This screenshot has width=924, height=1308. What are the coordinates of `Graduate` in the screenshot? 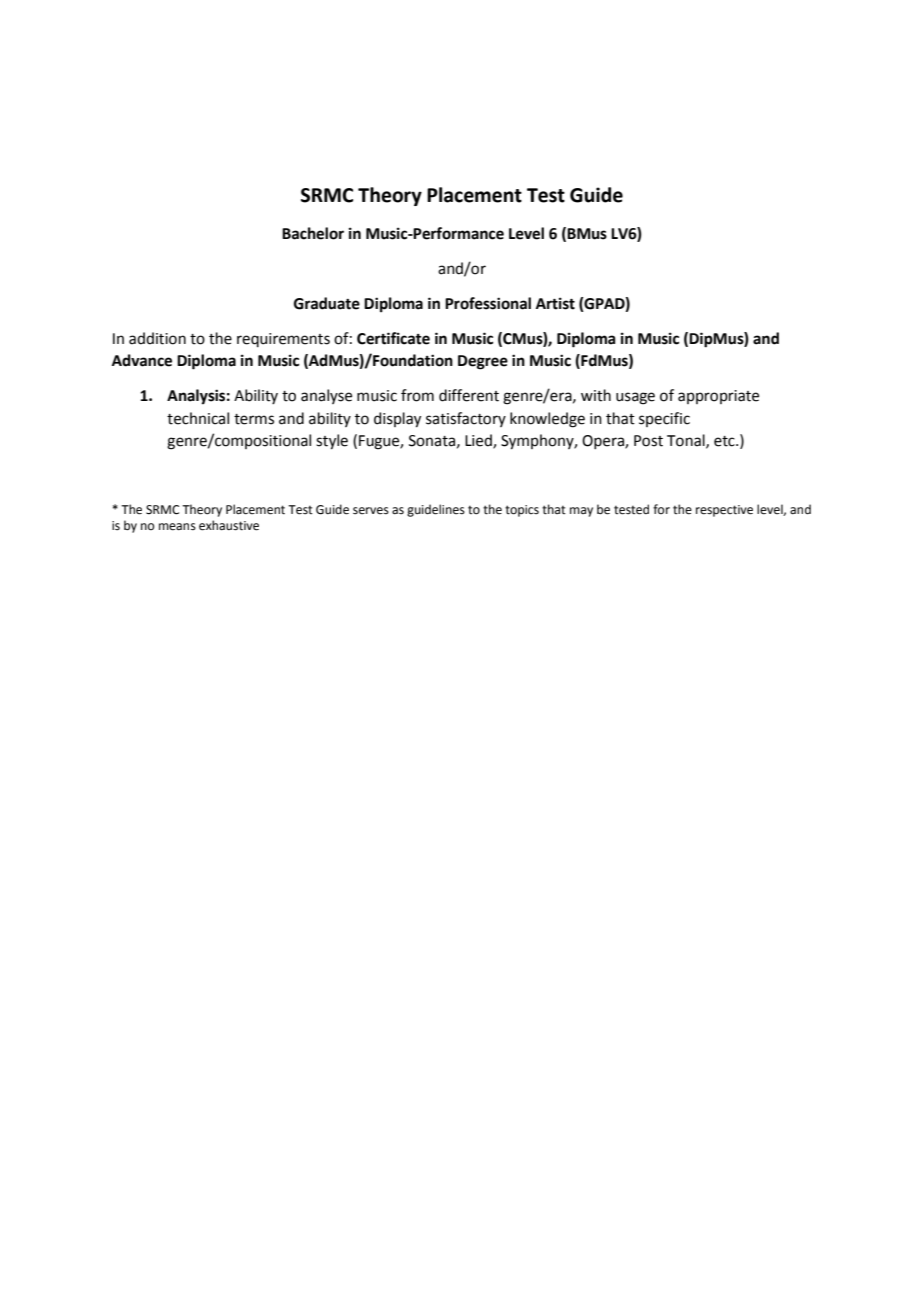 It's located at (327, 303).
